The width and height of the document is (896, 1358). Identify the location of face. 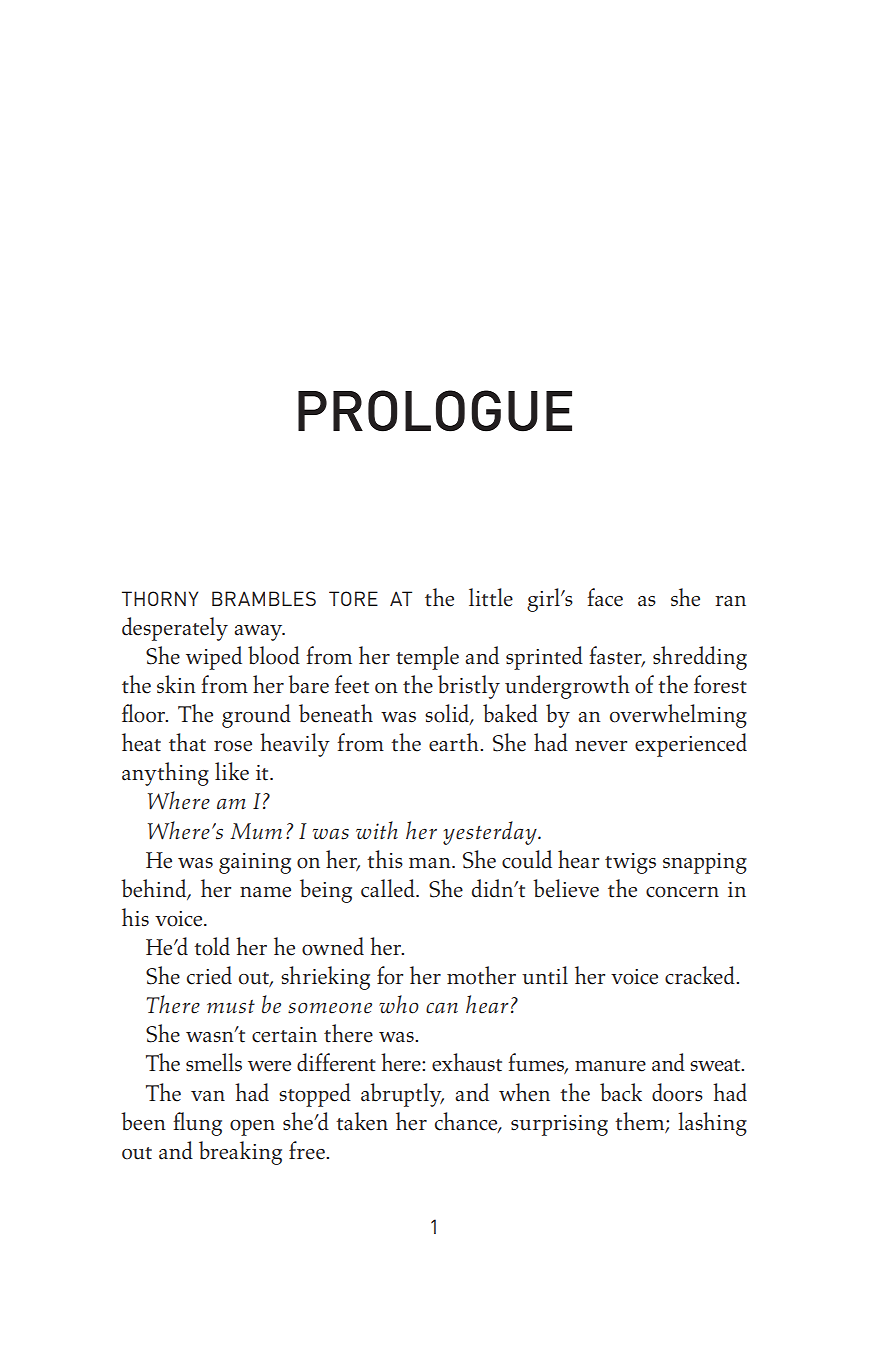
(605, 597).
